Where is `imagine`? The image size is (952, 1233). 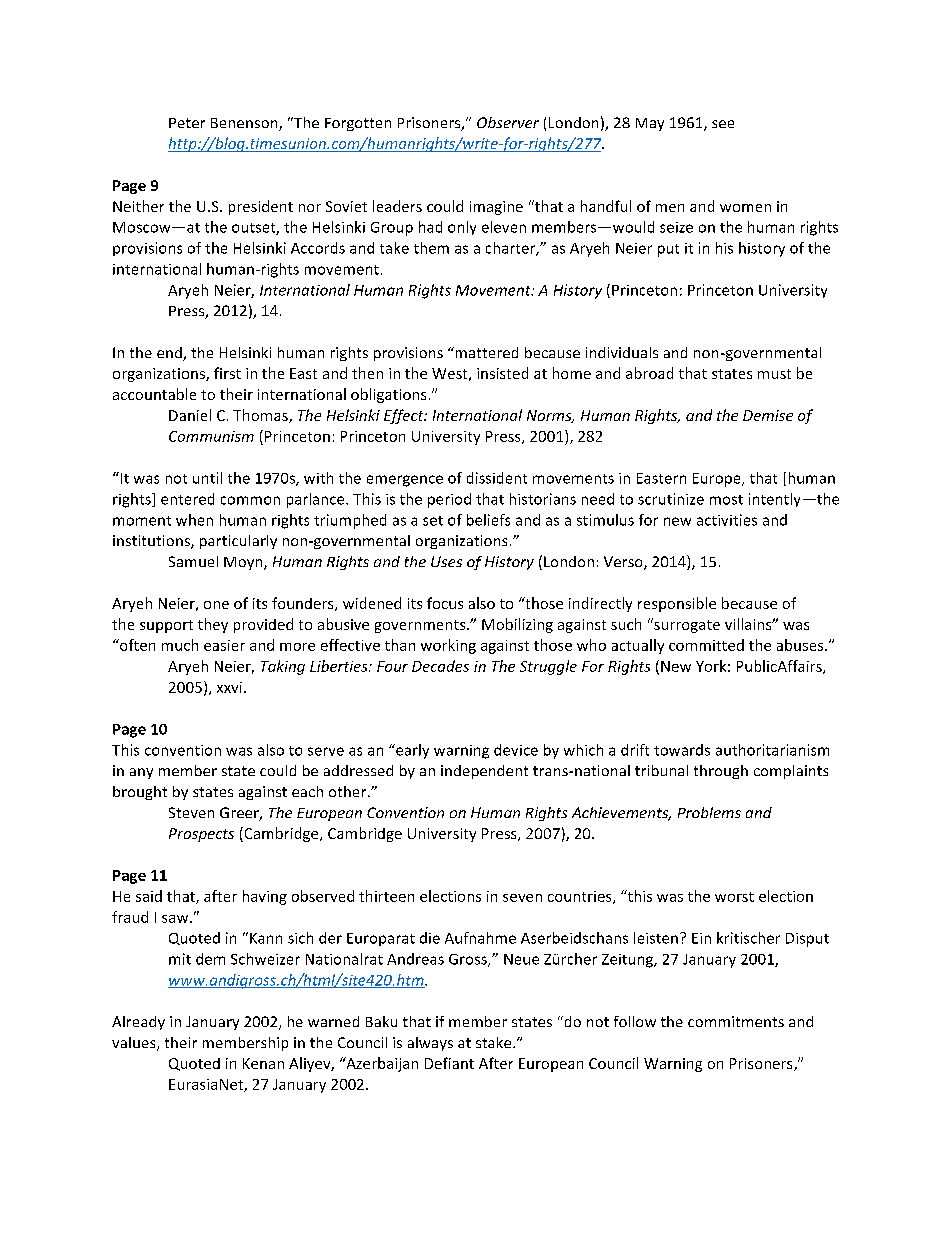 imagine is located at coordinates (496, 208).
